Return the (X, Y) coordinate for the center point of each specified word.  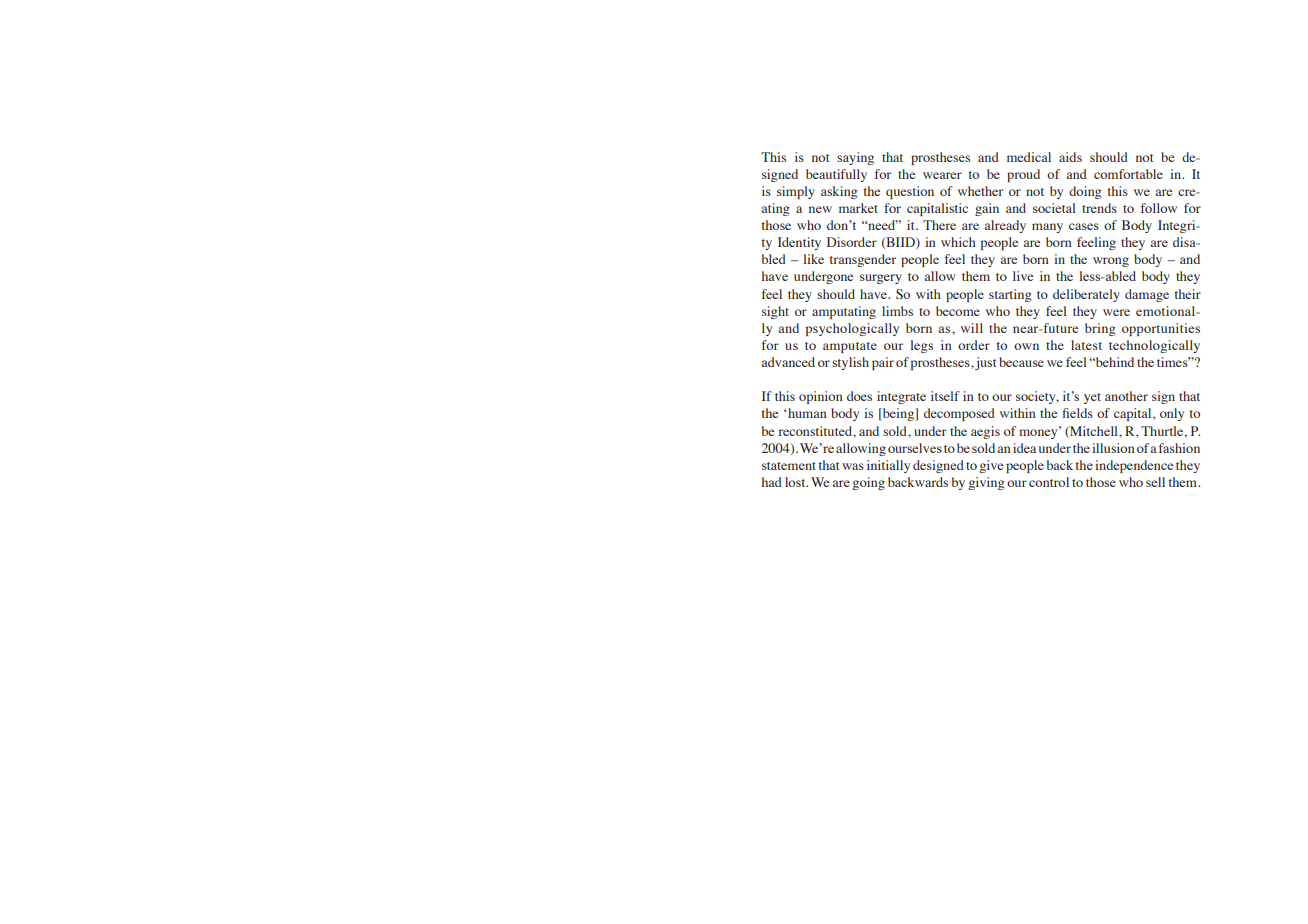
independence (1134, 466)
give (991, 466)
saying (855, 158)
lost (796, 482)
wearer (942, 175)
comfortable (1128, 174)
